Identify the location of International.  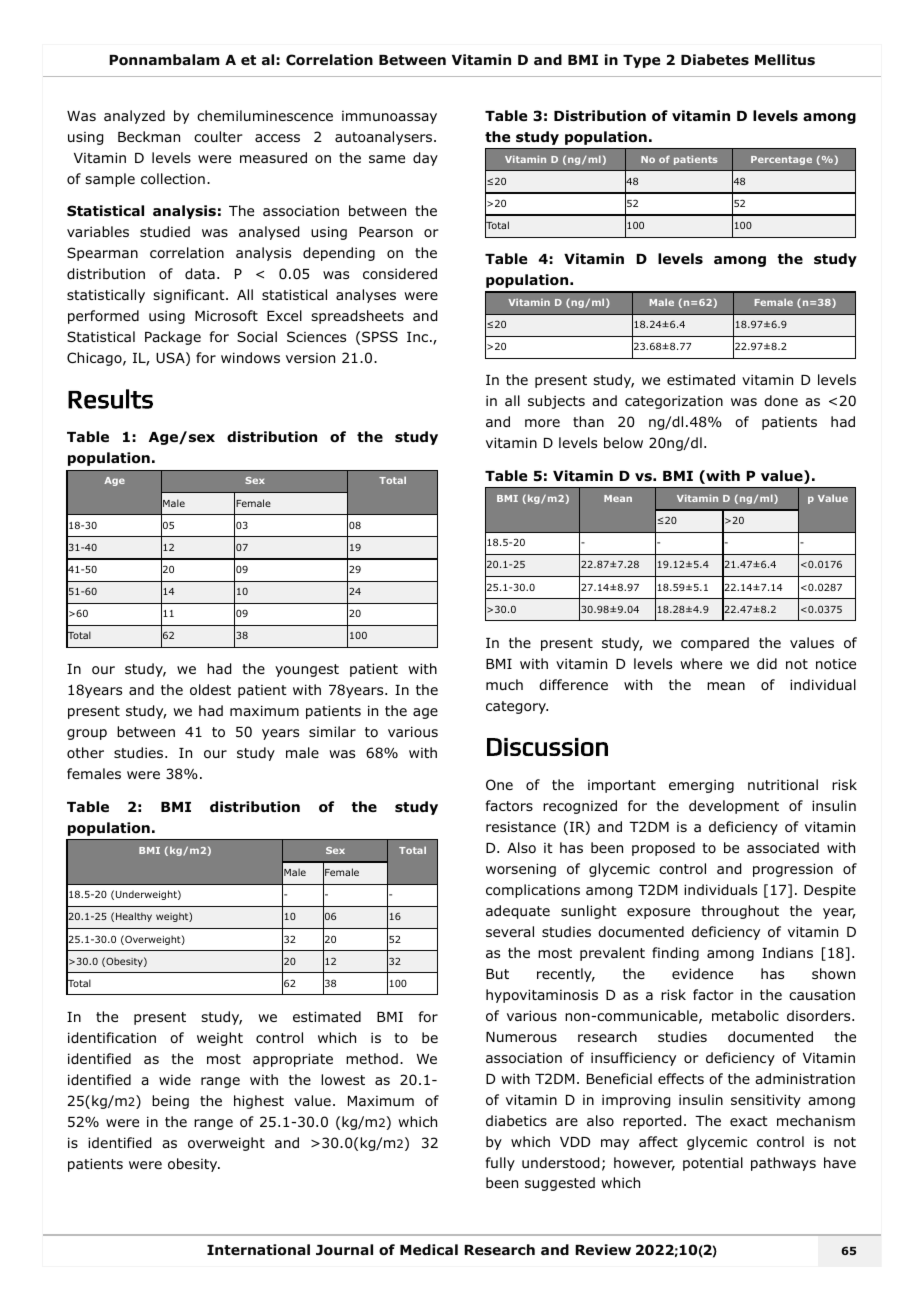
(258, 1250).
